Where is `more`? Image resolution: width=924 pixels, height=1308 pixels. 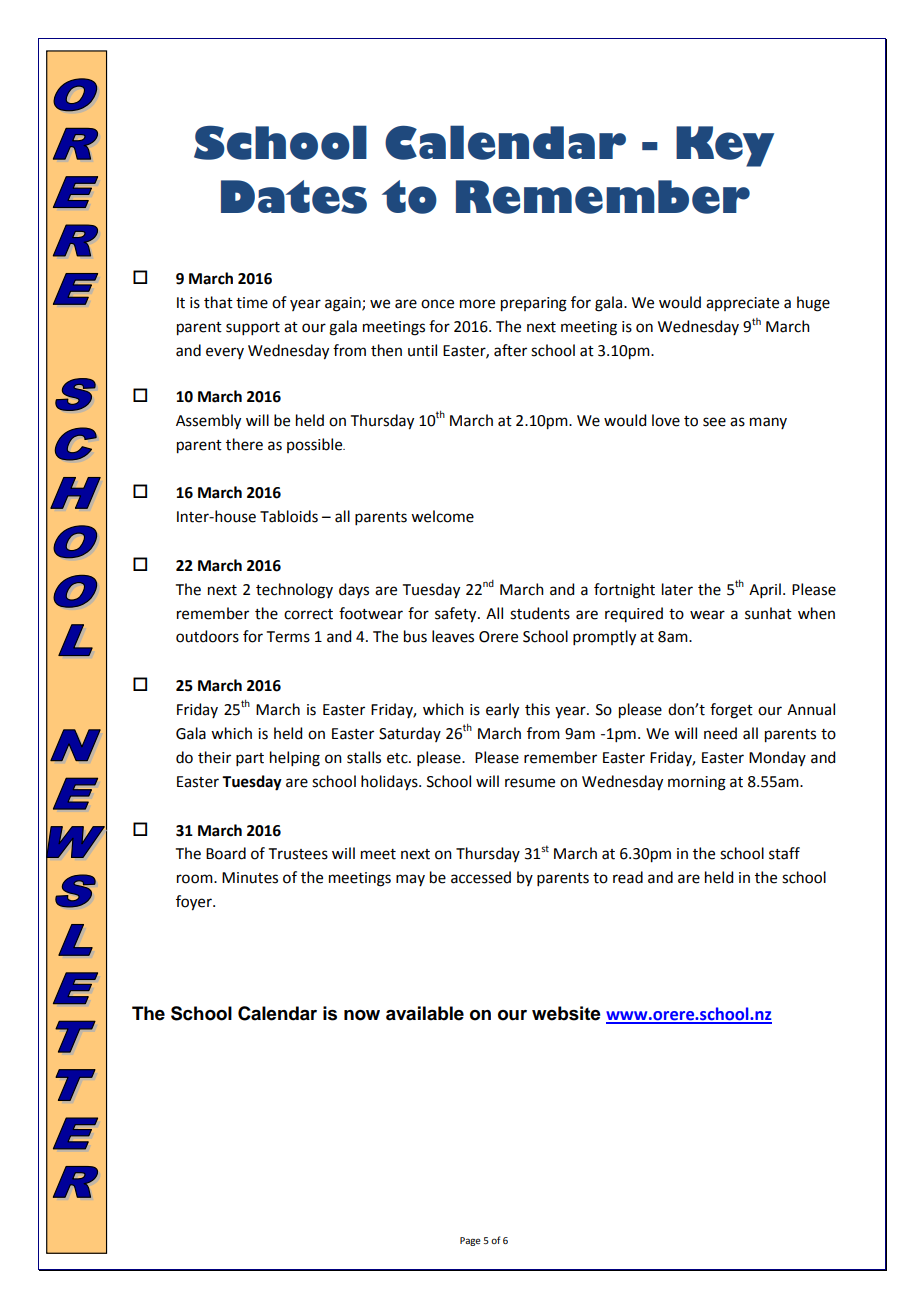
more is located at coordinates (477, 304).
